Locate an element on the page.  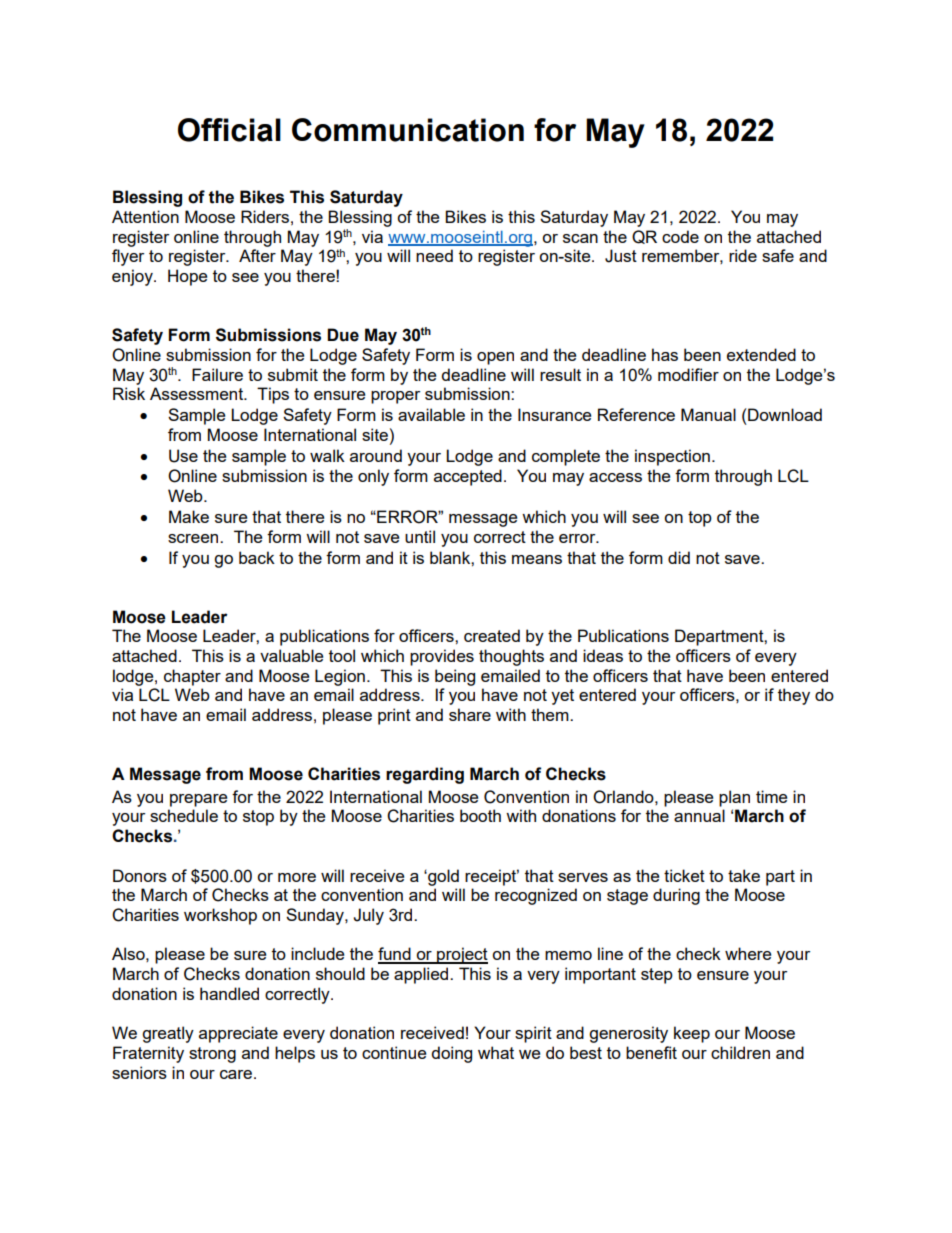
Communication is located at coordinates (408, 130).
